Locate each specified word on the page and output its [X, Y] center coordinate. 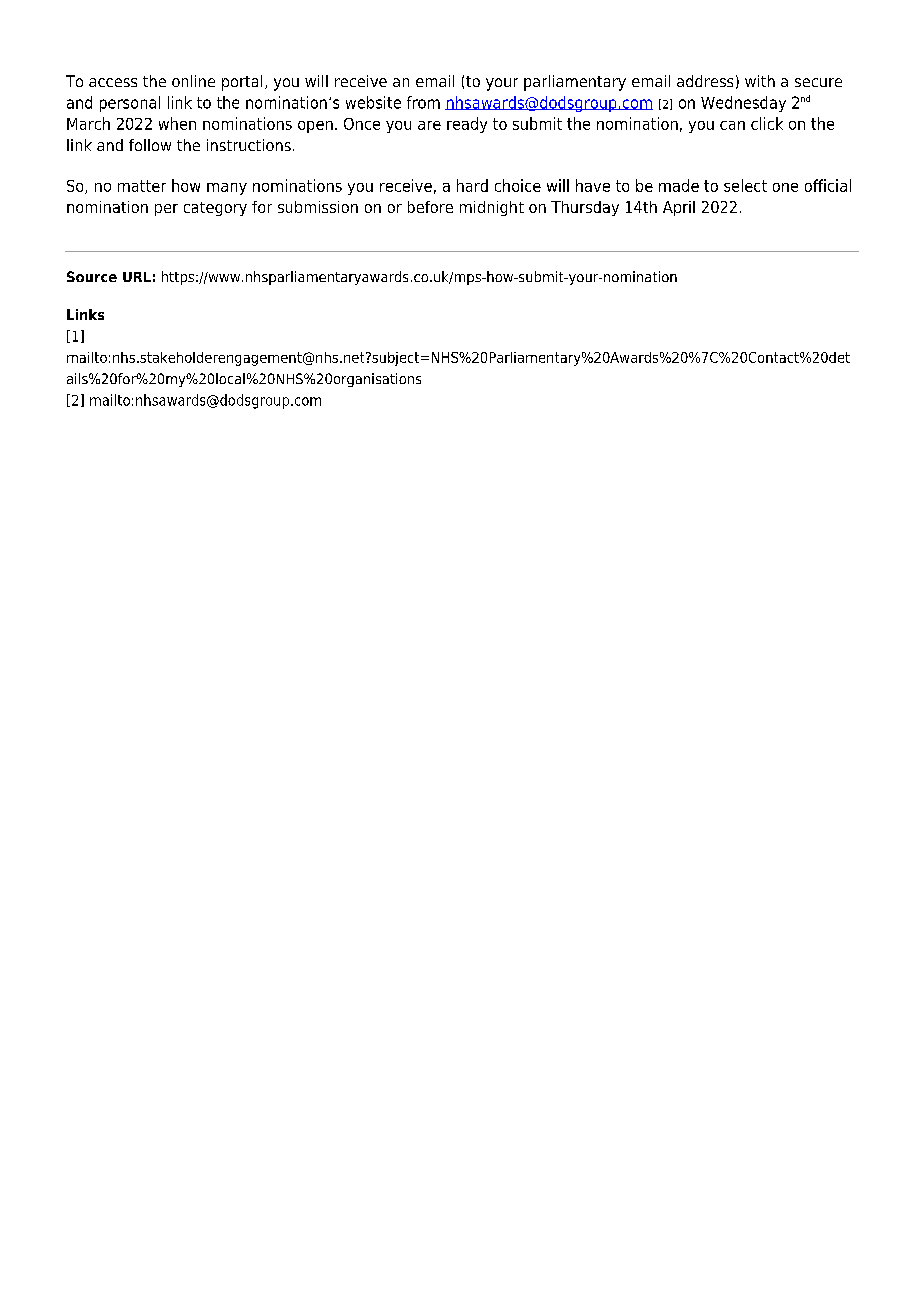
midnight [492, 208]
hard [472, 185]
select [745, 185]
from [423, 102]
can [732, 125]
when [177, 123]
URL [137, 277]
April [679, 208]
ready [467, 125]
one [785, 187]
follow [150, 145]
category [215, 209]
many [227, 189]
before [430, 207]
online [193, 81]
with [760, 81]
